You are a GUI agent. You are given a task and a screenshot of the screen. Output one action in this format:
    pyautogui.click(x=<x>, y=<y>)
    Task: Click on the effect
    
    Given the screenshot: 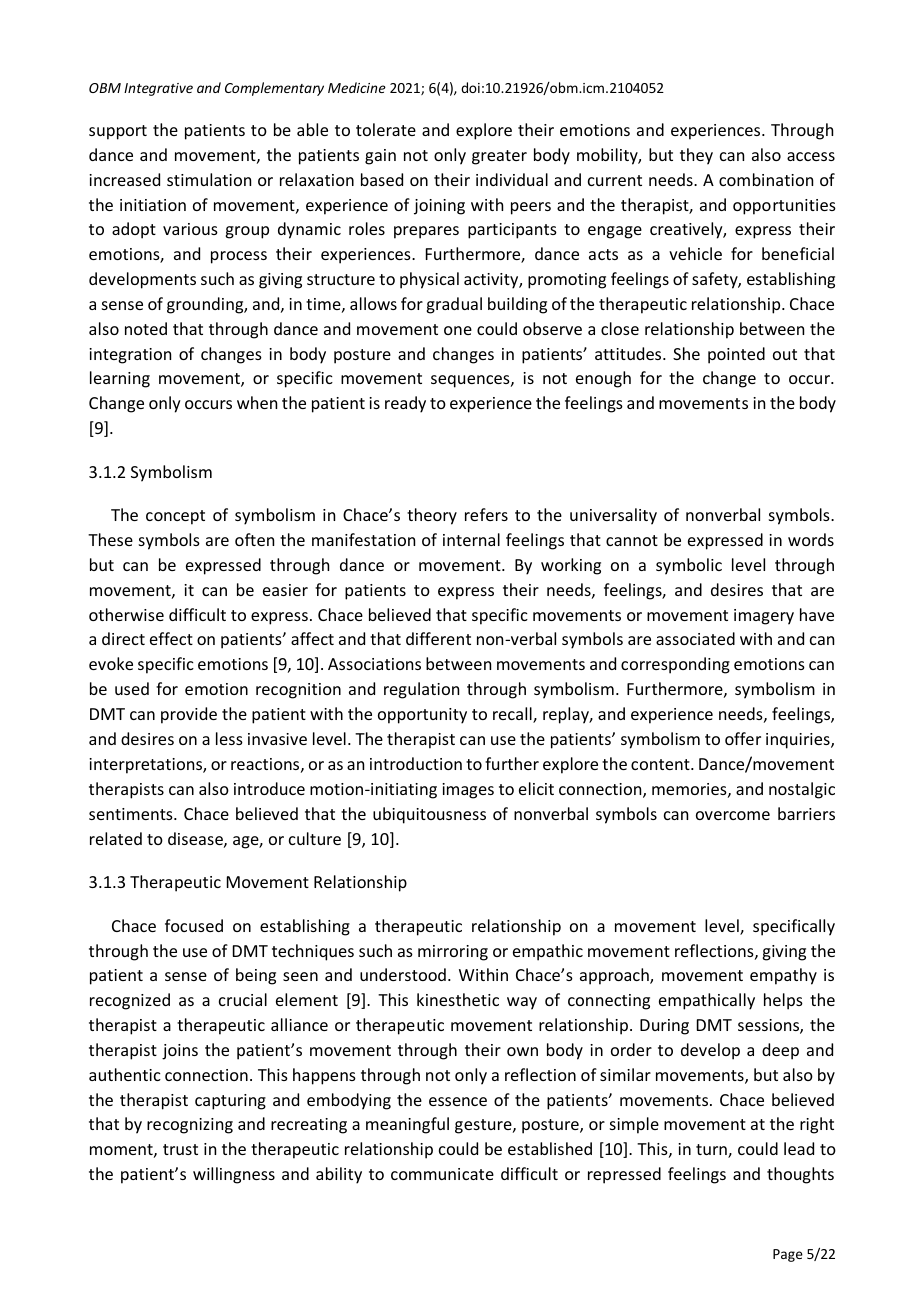 What is the action you would take?
    pyautogui.click(x=171, y=638)
